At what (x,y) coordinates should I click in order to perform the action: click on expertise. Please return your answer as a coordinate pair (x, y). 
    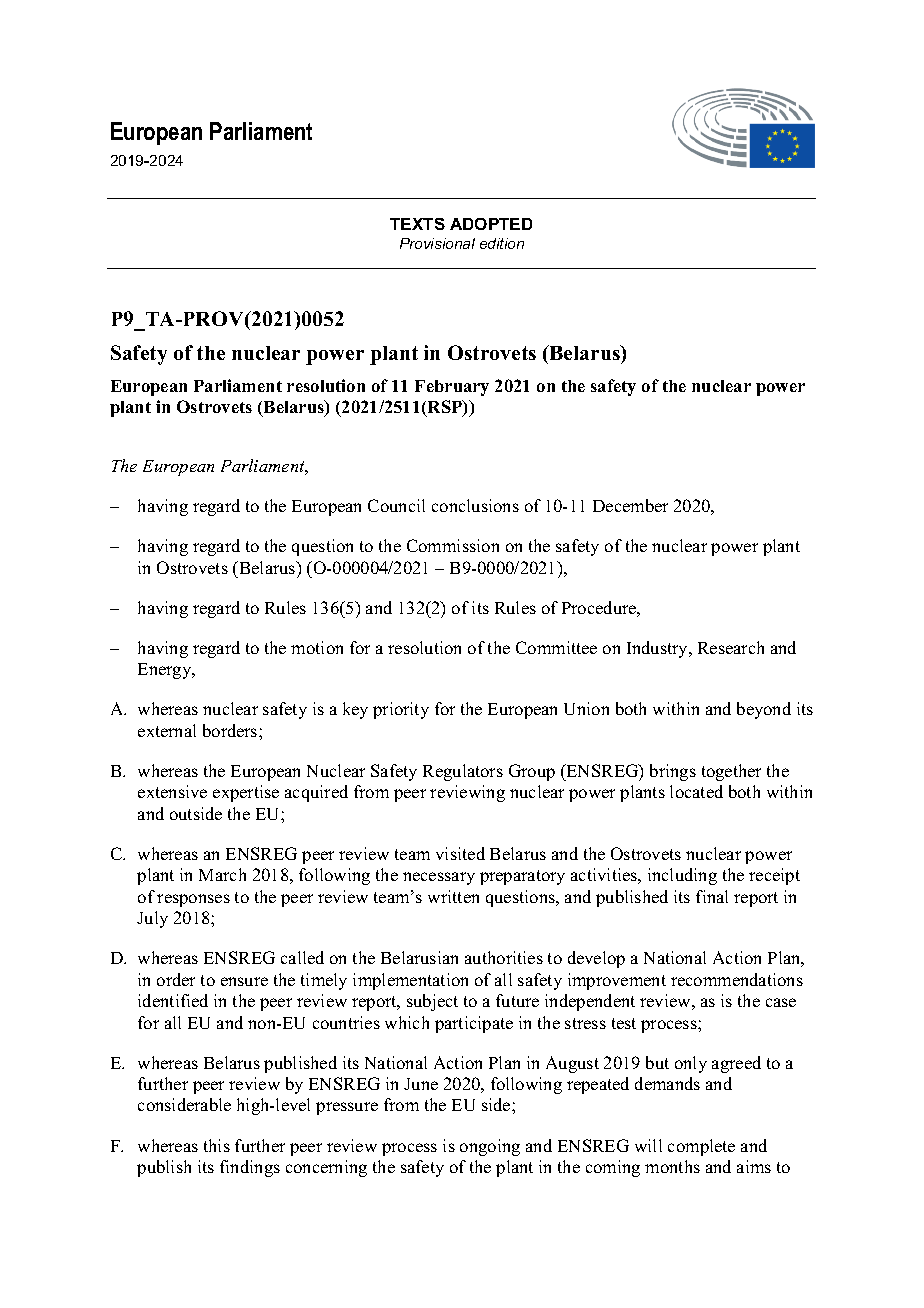
    Looking at the image, I should click on (246, 793).
